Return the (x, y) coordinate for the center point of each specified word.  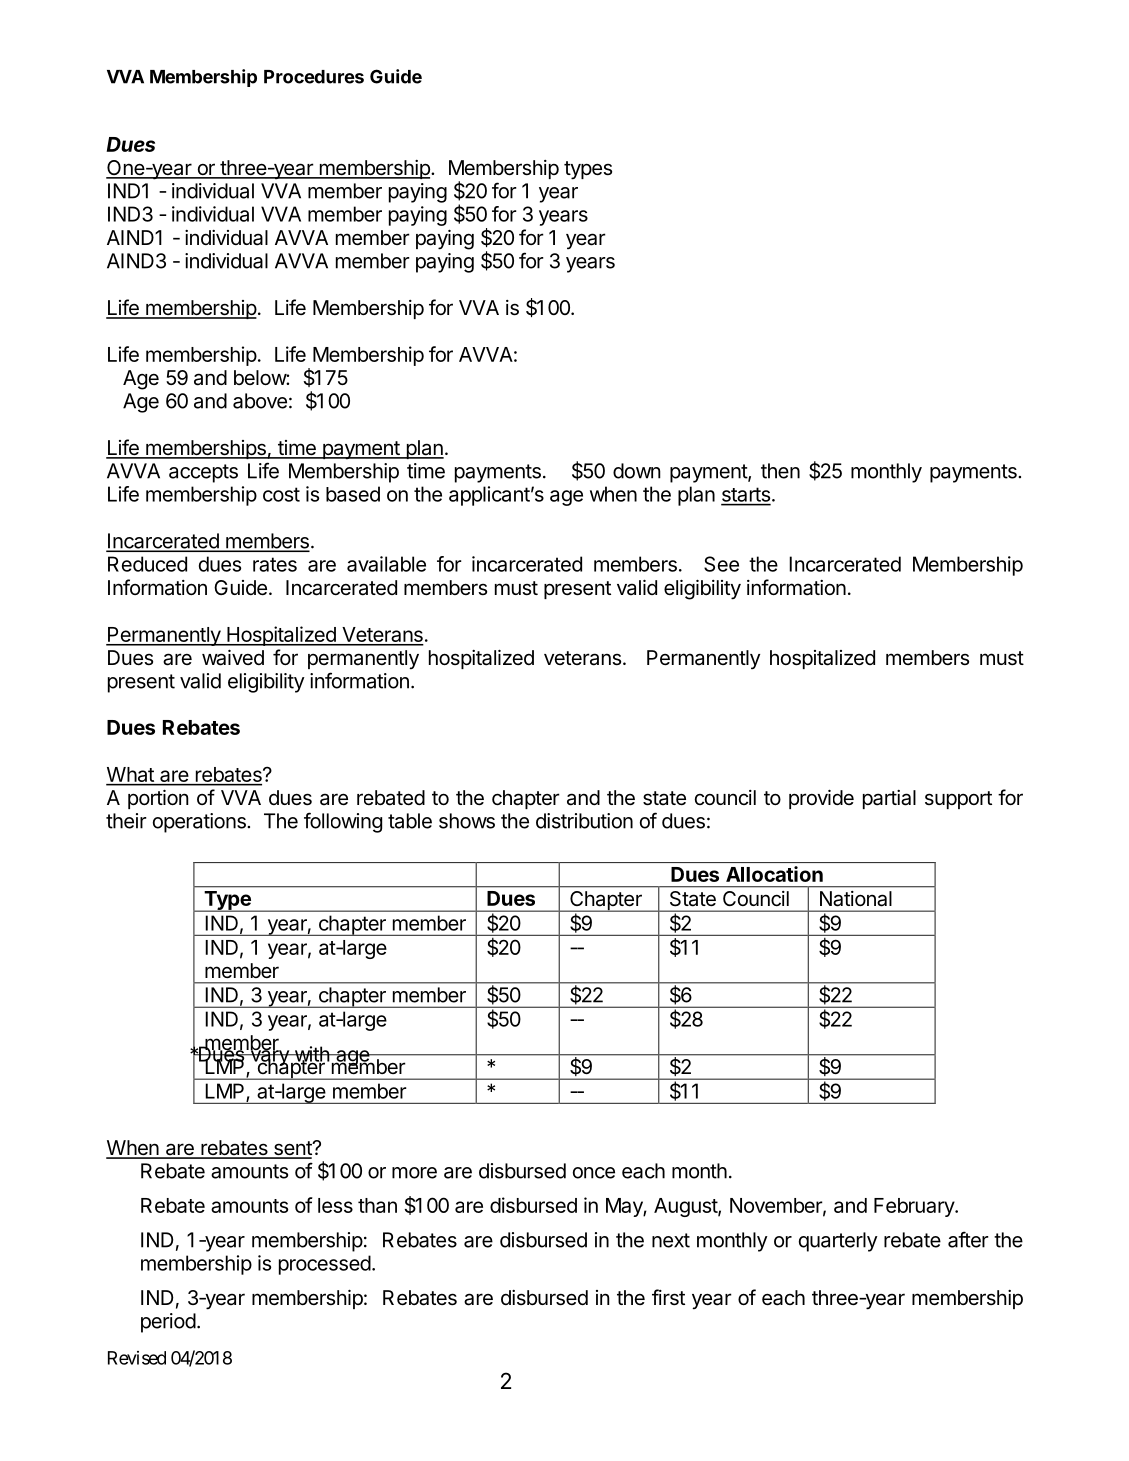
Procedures (314, 77)
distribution (584, 821)
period (168, 1323)
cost (281, 494)
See (721, 564)
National (856, 898)
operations (200, 823)
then (780, 471)
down (637, 471)
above (260, 401)
